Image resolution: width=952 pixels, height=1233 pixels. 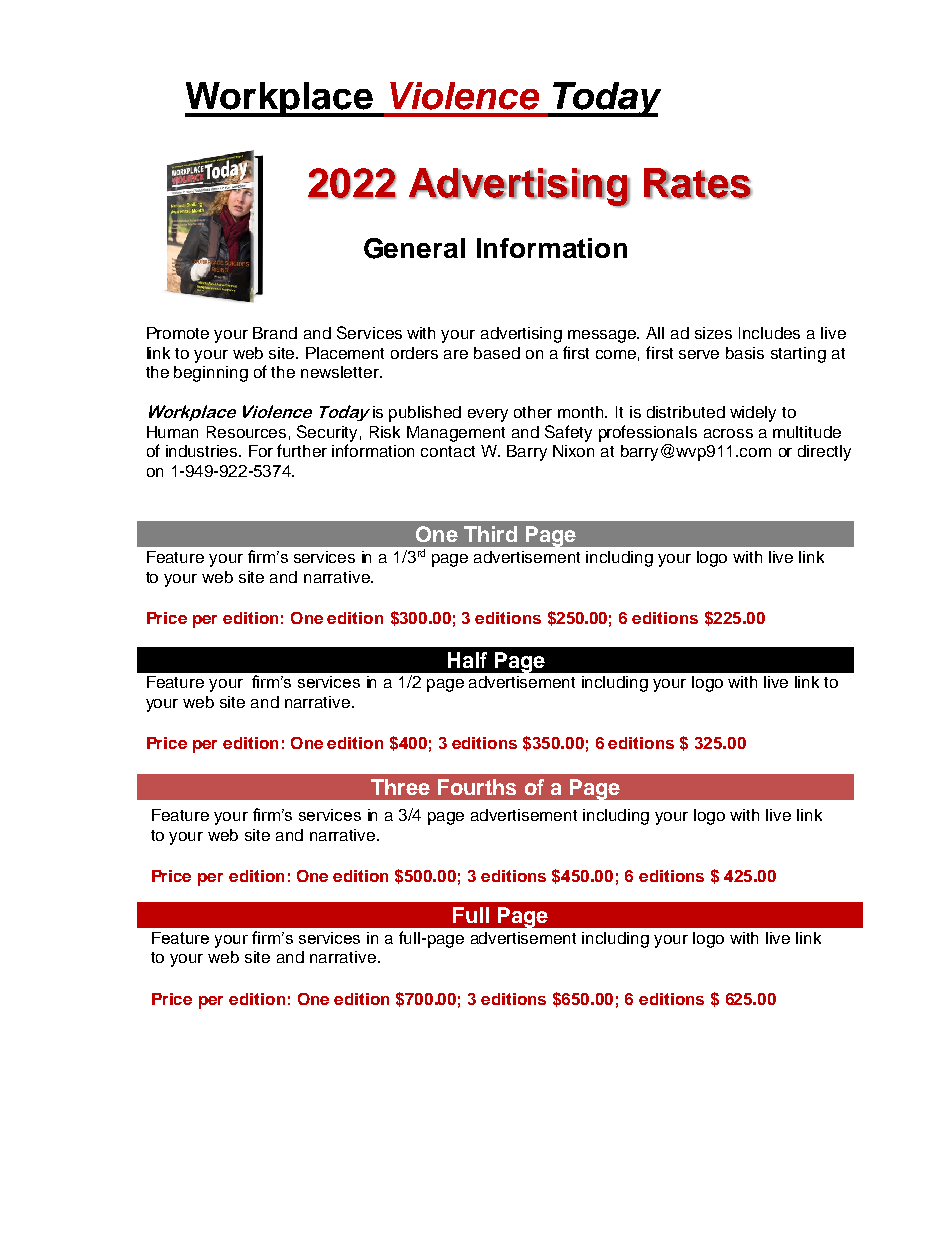 What do you see at coordinates (414, 248) in the screenshot?
I see `General` at bounding box center [414, 248].
